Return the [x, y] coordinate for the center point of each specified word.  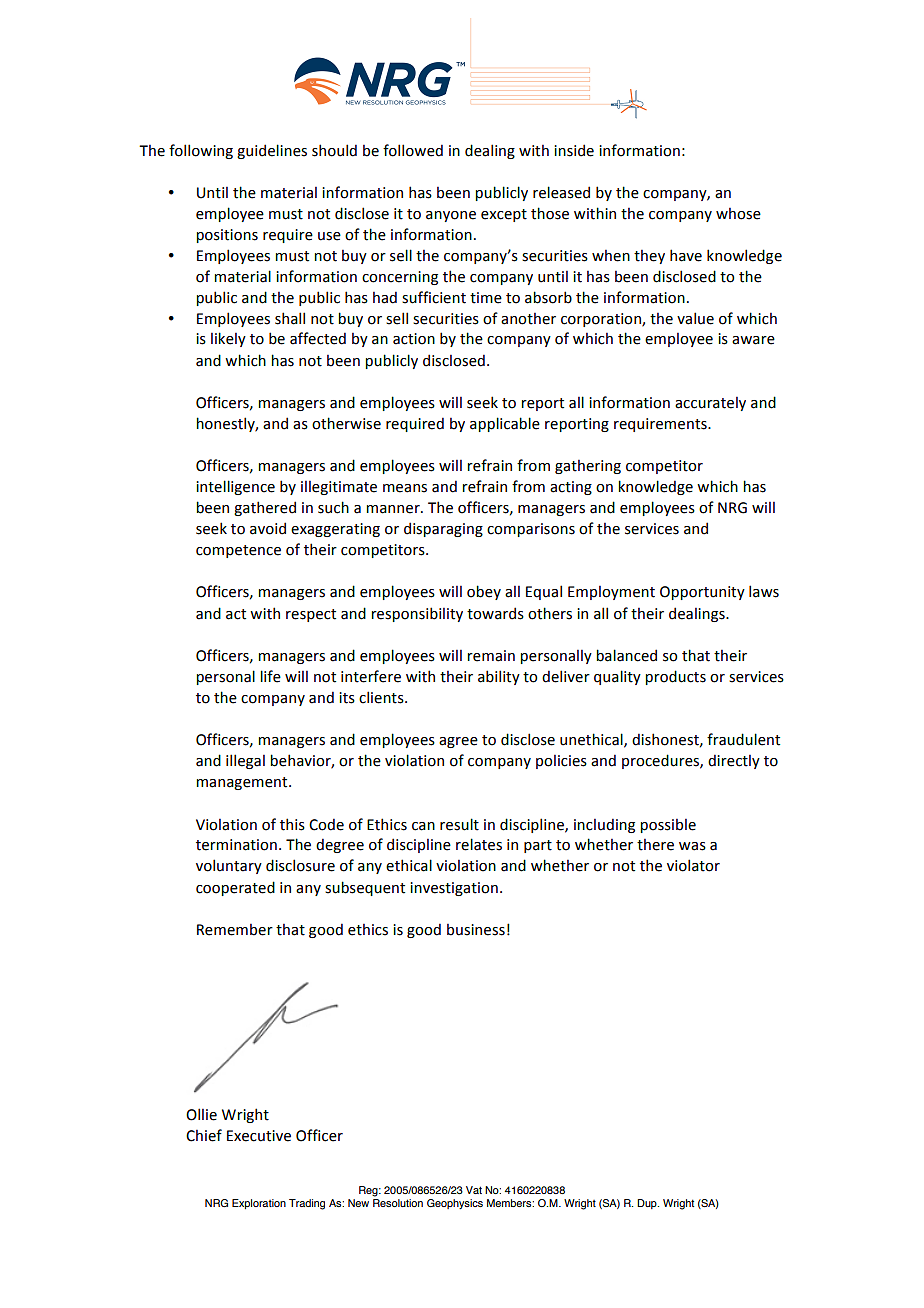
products [675, 677]
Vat [474, 1190]
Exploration [259, 1204]
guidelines [272, 151]
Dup [648, 1204]
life [270, 676]
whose [738, 213]
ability [499, 677]
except [504, 215]
